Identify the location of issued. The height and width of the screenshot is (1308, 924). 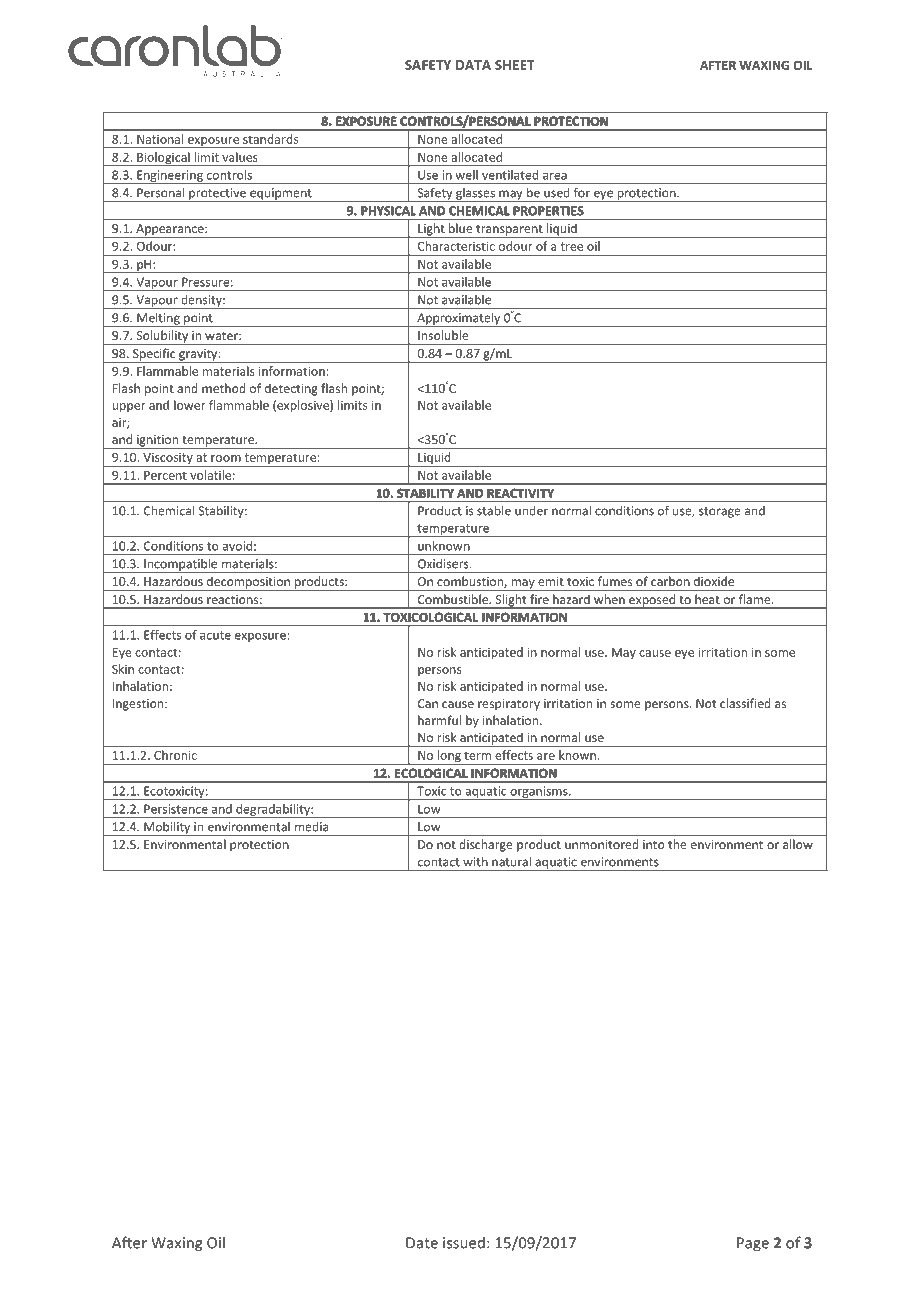
(464, 1243).
